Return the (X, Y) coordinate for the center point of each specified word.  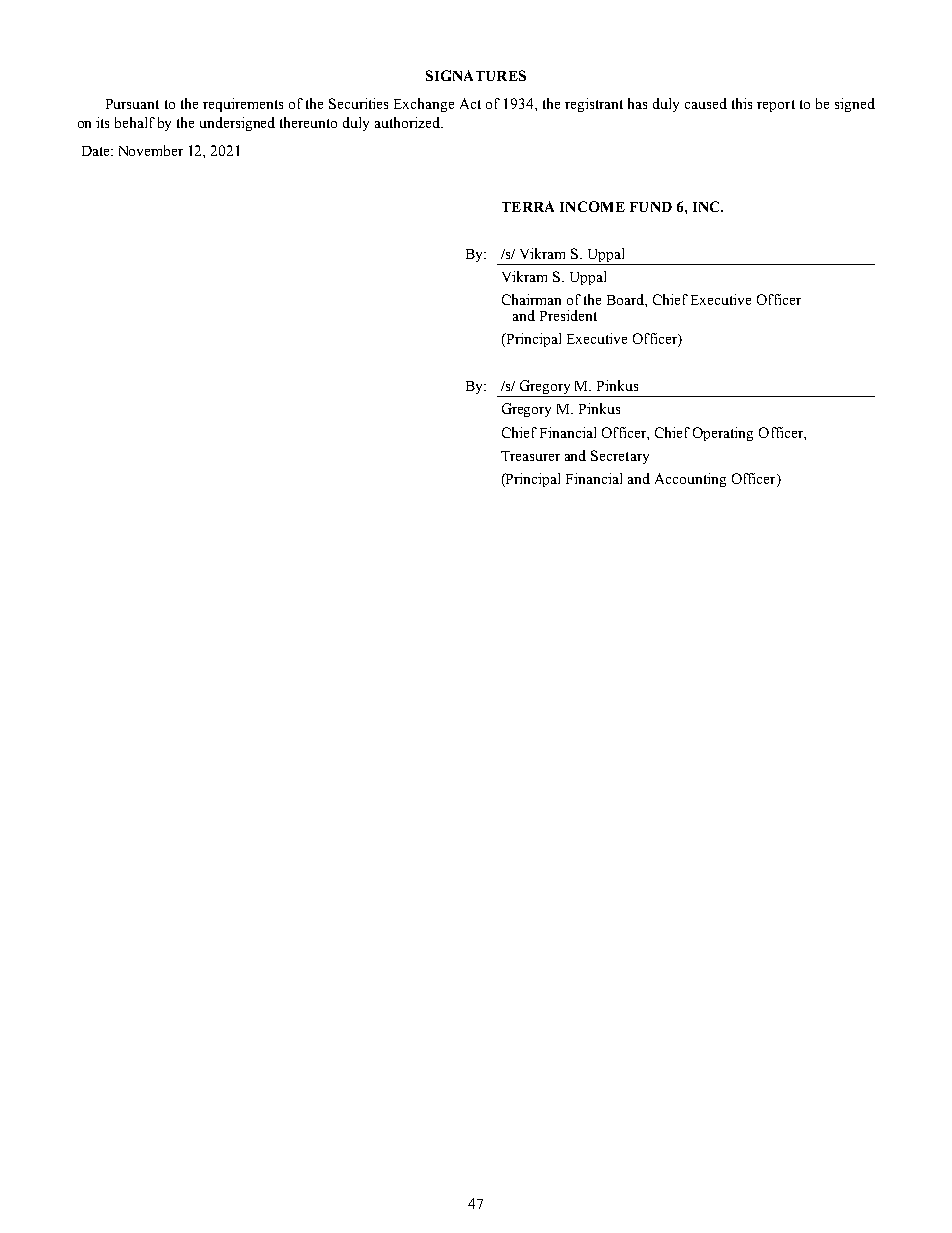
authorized (408, 122)
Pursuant (132, 104)
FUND (651, 207)
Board (626, 299)
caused (706, 103)
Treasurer (530, 456)
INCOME (592, 206)
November (151, 150)
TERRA (528, 206)
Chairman (531, 299)
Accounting (690, 480)
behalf (135, 122)
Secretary (620, 457)
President (568, 315)
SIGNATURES (476, 75)
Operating (723, 434)
